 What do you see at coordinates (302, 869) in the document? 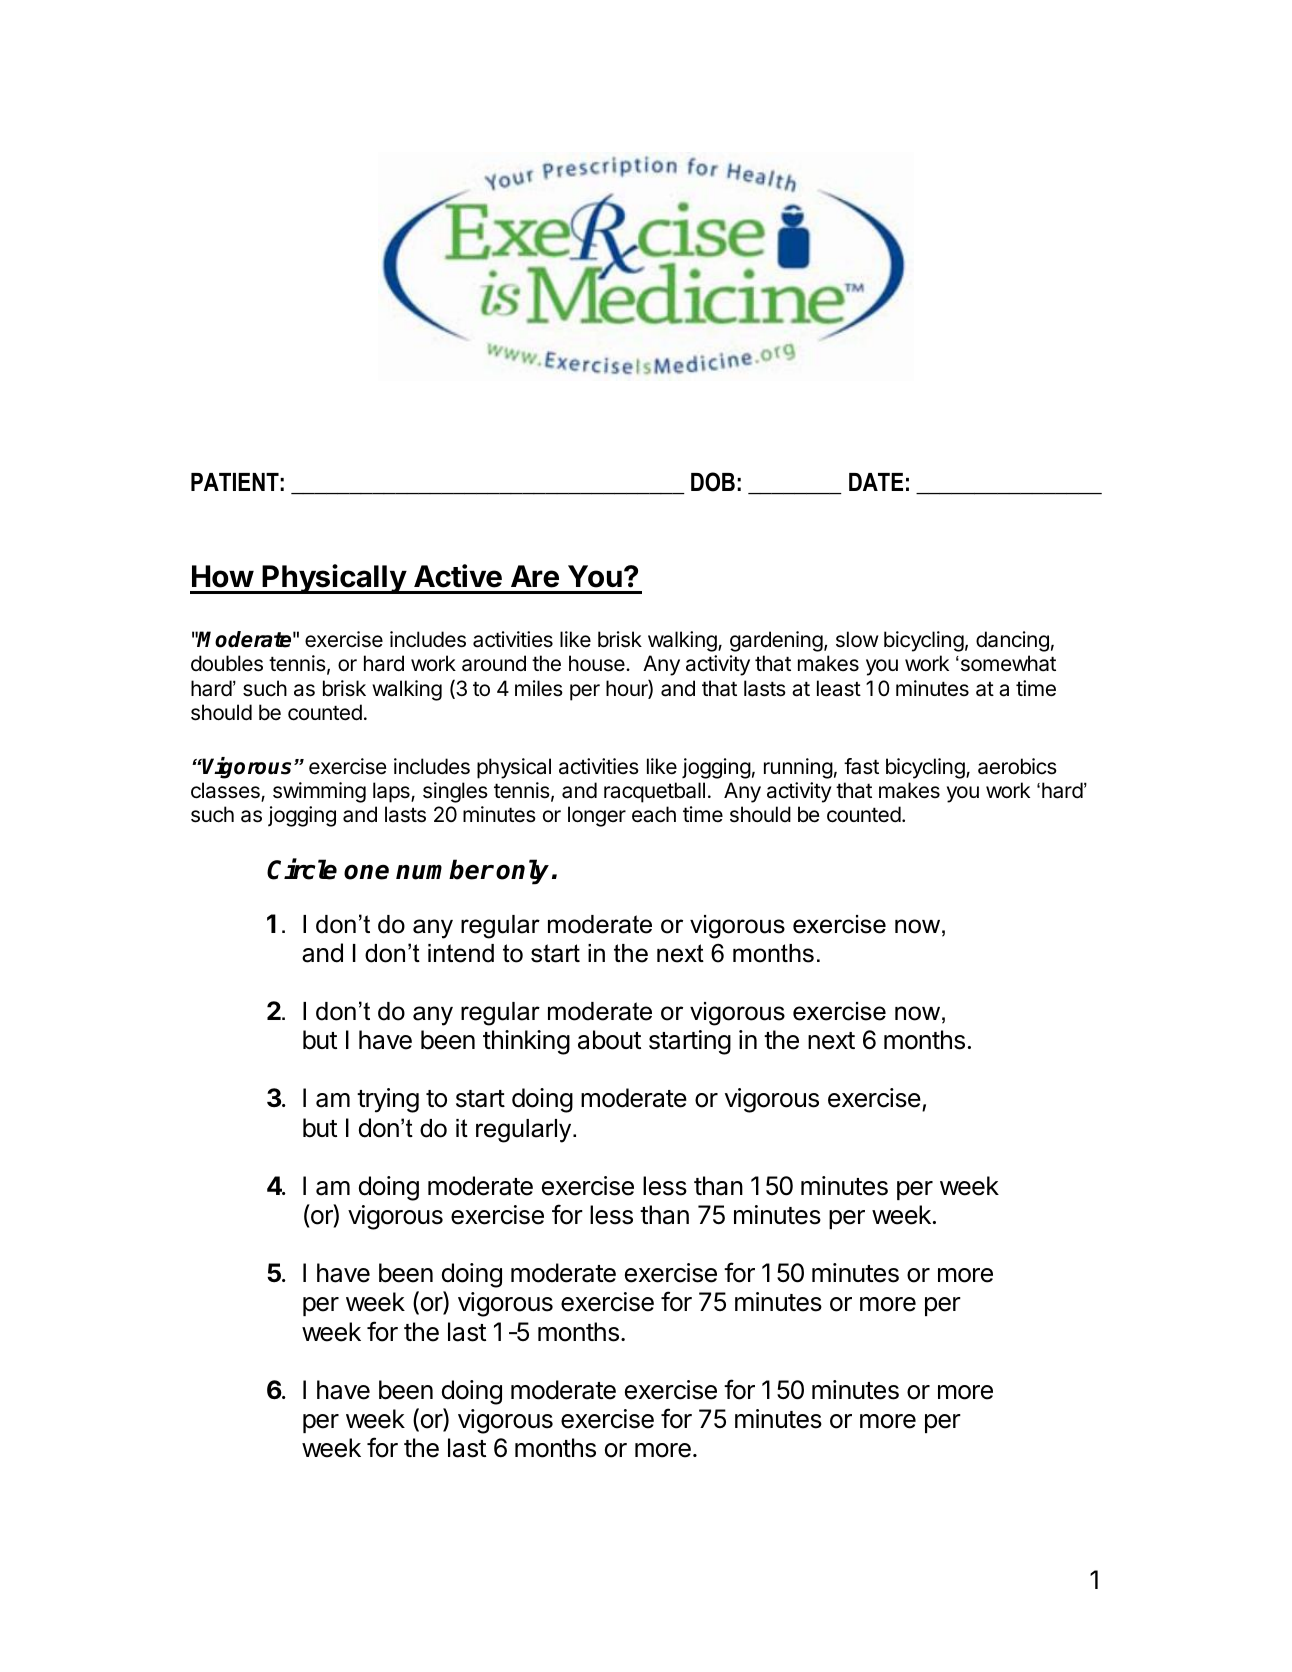
I see `Circle` at bounding box center [302, 869].
